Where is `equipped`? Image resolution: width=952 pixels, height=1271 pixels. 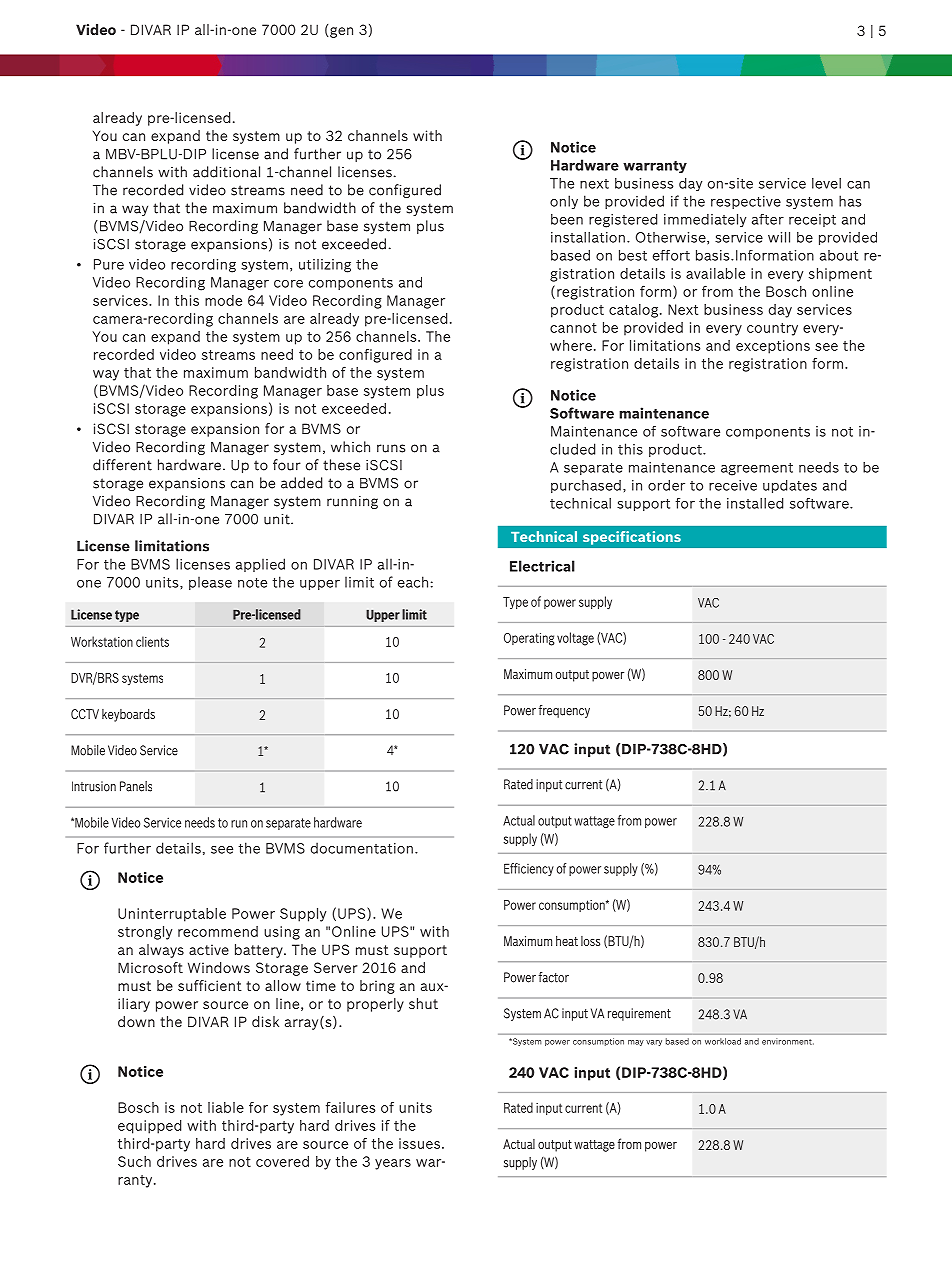
equipped is located at coordinates (149, 1127).
